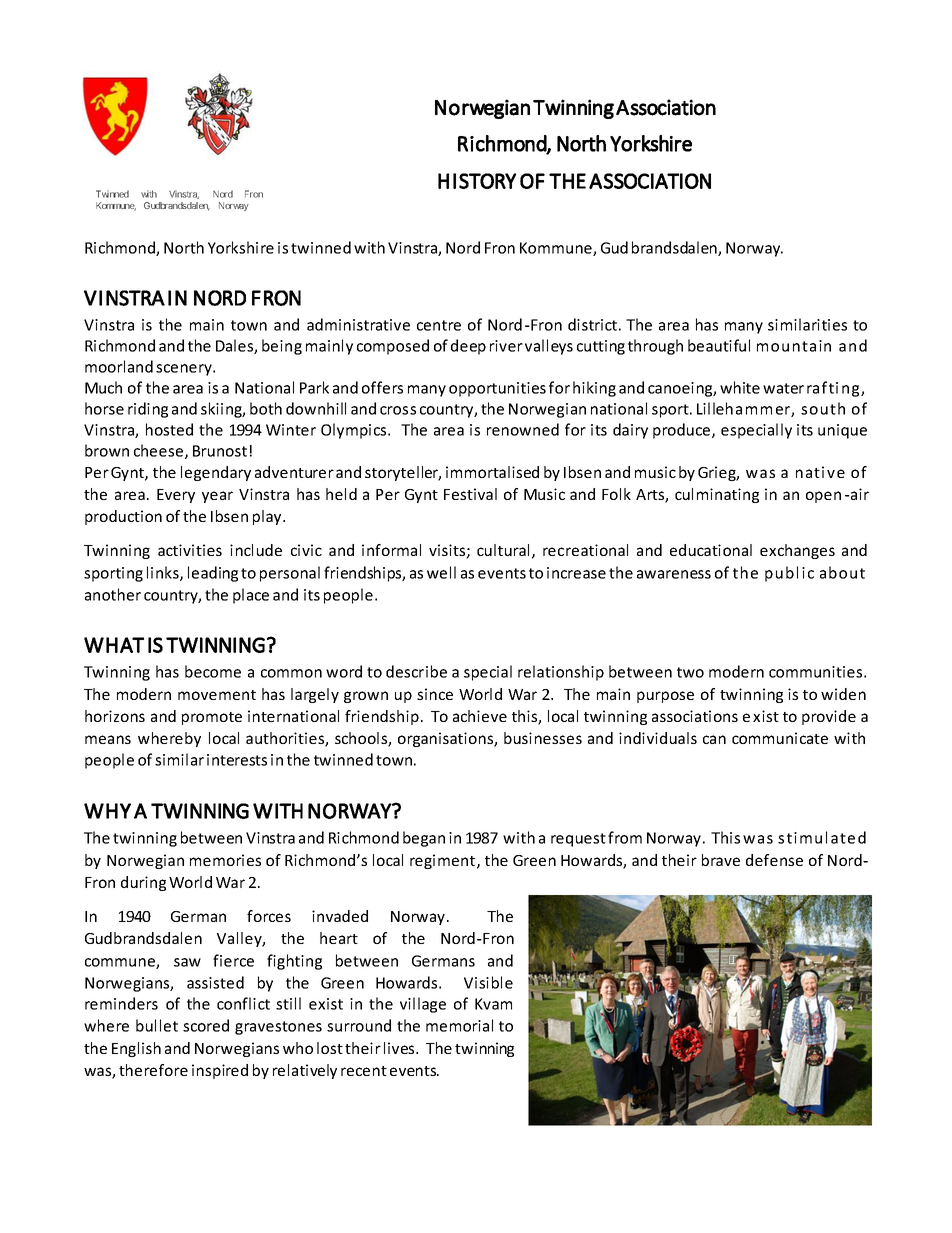  I want to click on riding, so click(148, 410).
